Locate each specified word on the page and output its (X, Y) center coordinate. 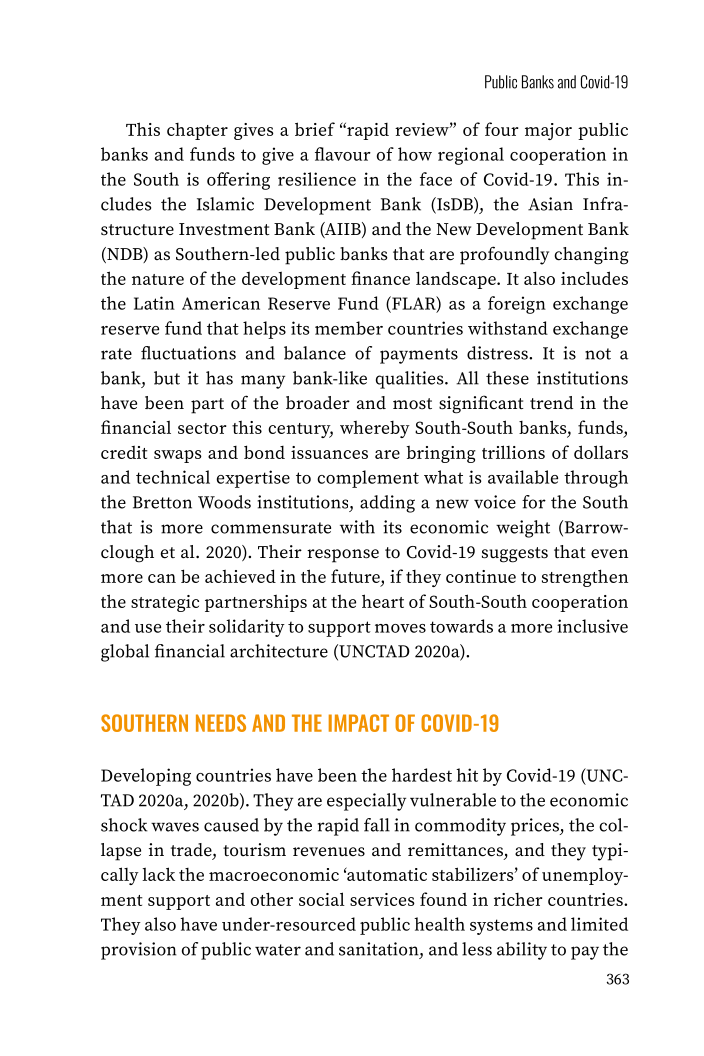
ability (522, 951)
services (382, 899)
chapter (197, 131)
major (548, 131)
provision (139, 951)
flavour (343, 154)
